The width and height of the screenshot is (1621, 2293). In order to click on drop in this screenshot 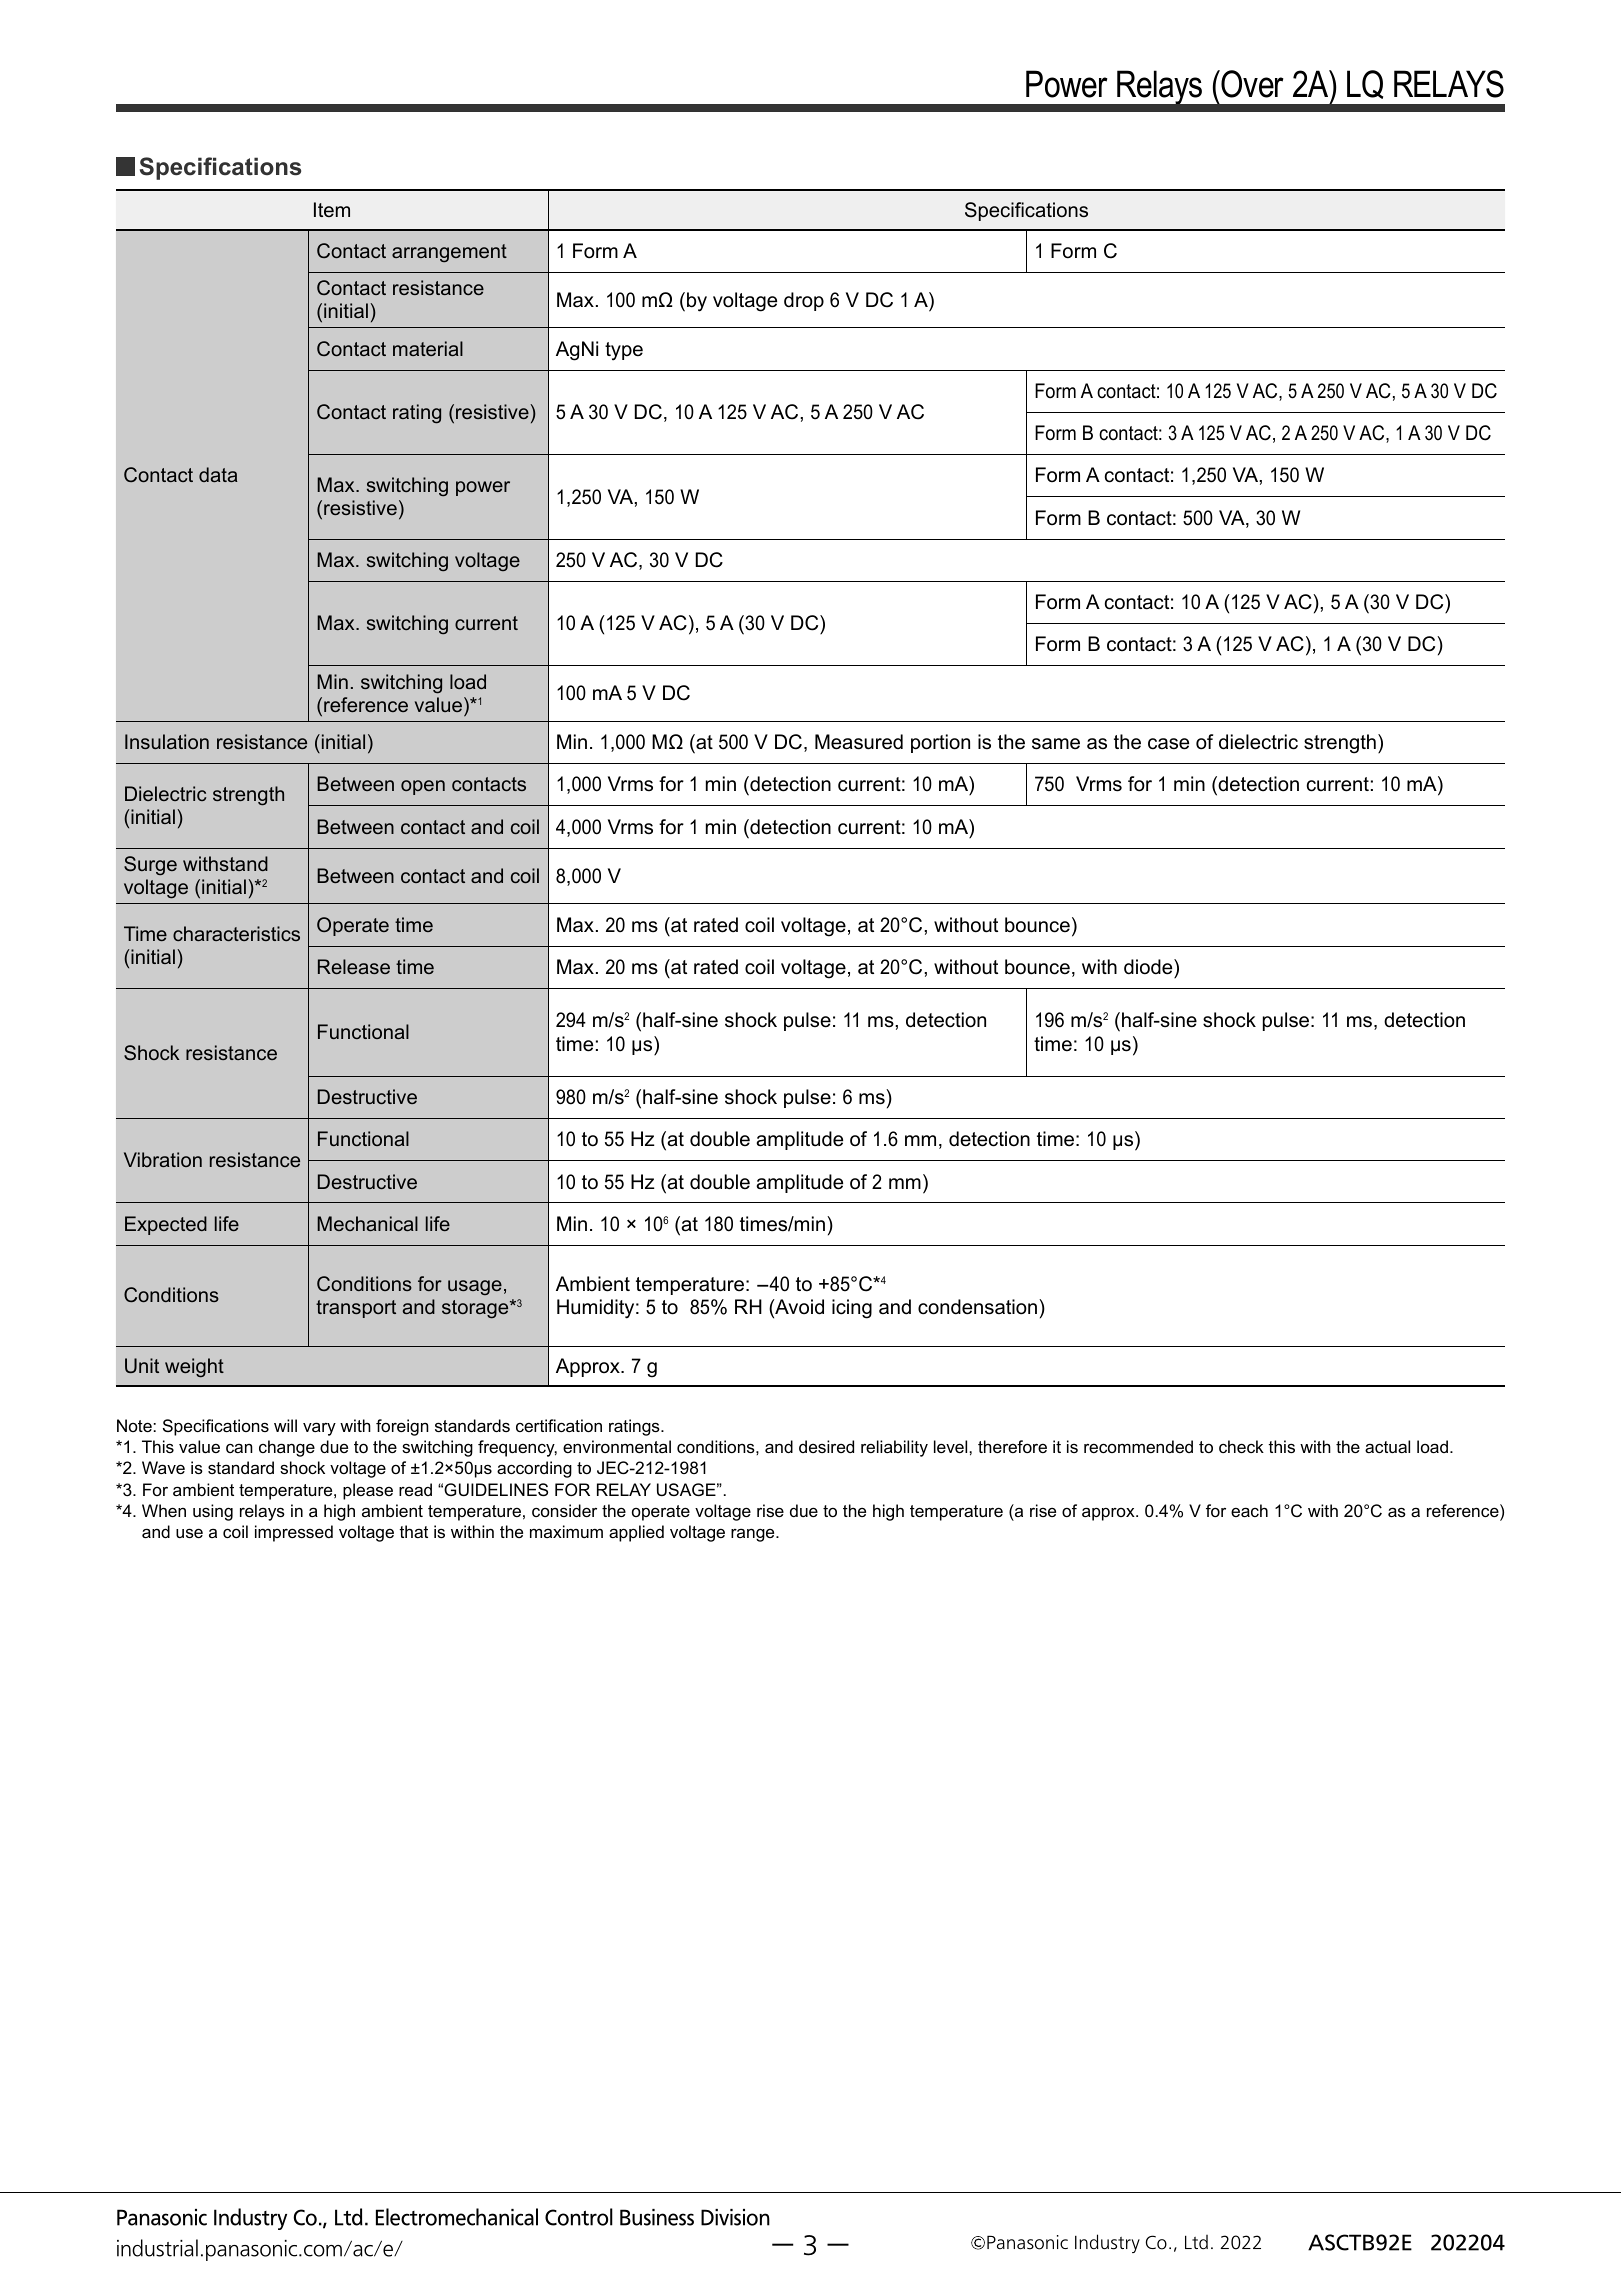, I will do `click(804, 301)`.
